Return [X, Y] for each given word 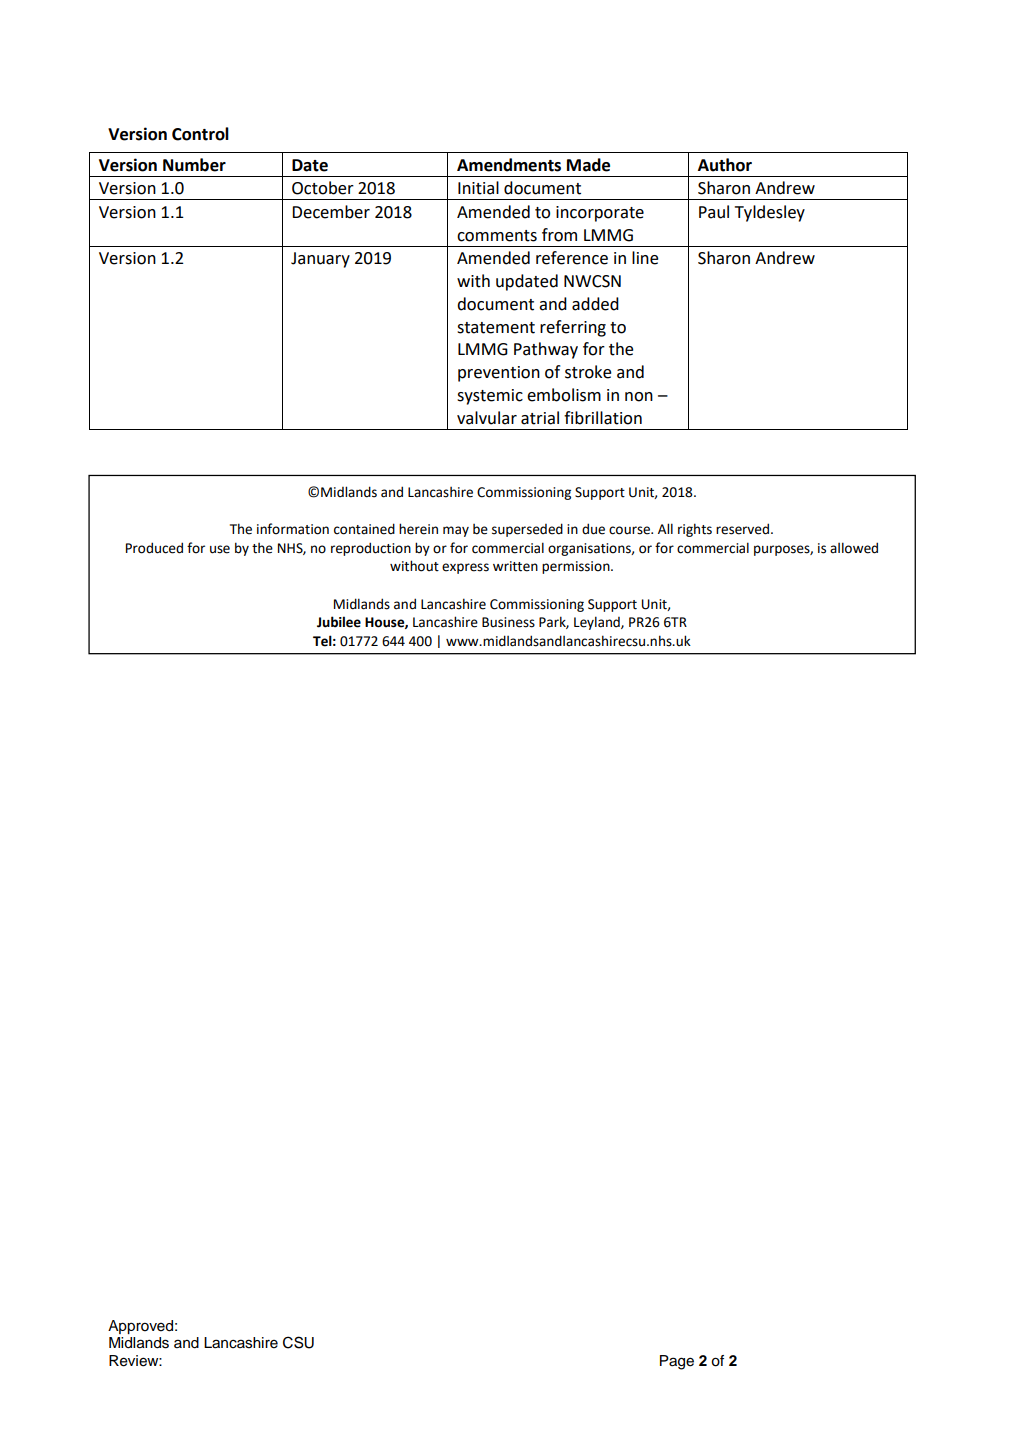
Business [508, 622]
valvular [487, 418]
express [465, 568]
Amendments [509, 165]
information [293, 529]
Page [677, 1362]
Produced [154, 548]
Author [725, 165]
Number [194, 165]
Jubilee [339, 622]
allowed [854, 548]
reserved [744, 529]
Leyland [598, 623]
